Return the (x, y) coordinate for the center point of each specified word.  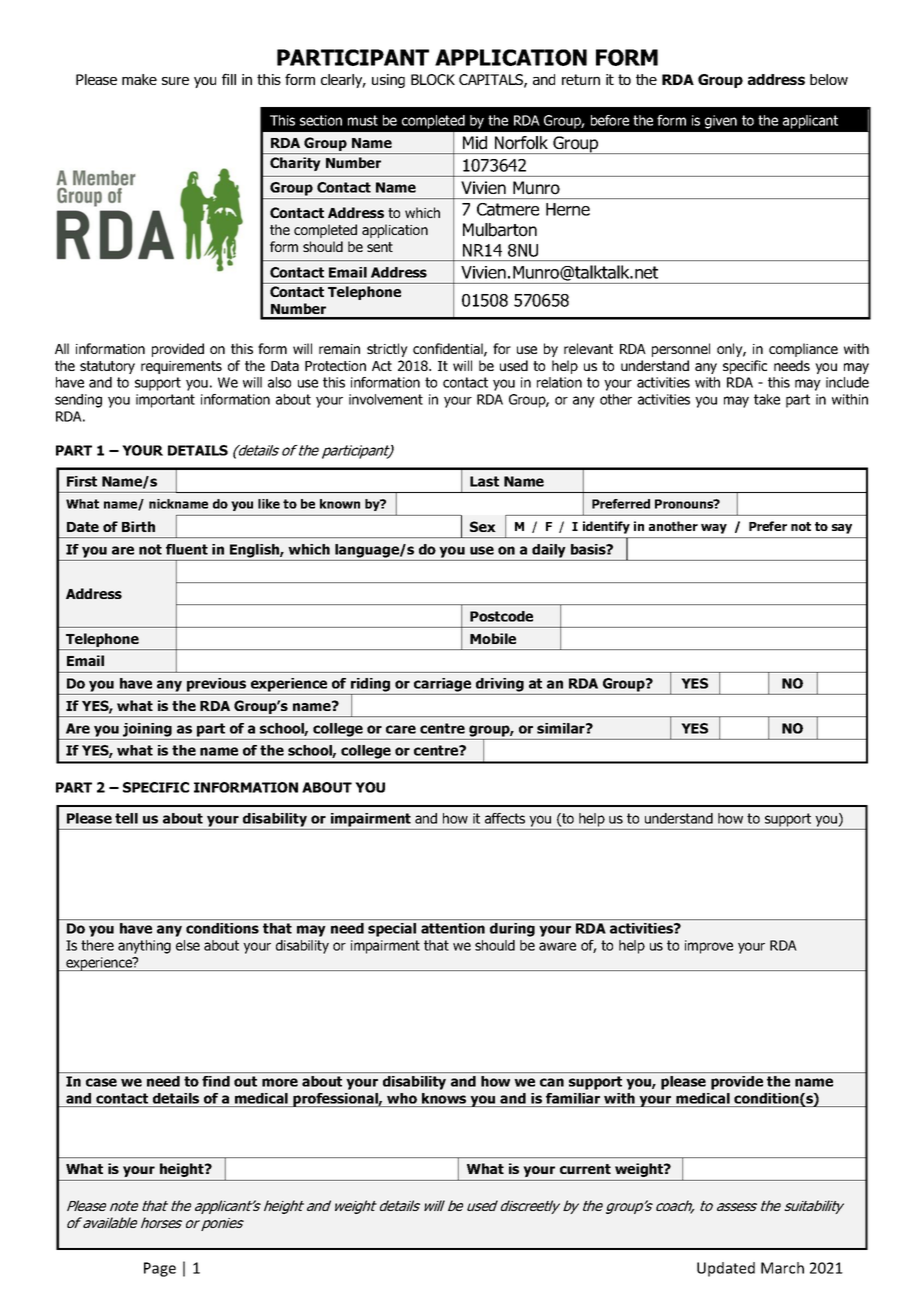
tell (126, 818)
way (714, 529)
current (585, 1169)
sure (175, 81)
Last (484, 481)
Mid (475, 143)
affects (505, 818)
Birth (138, 526)
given (721, 122)
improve (709, 947)
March (782, 1268)
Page (160, 1269)
